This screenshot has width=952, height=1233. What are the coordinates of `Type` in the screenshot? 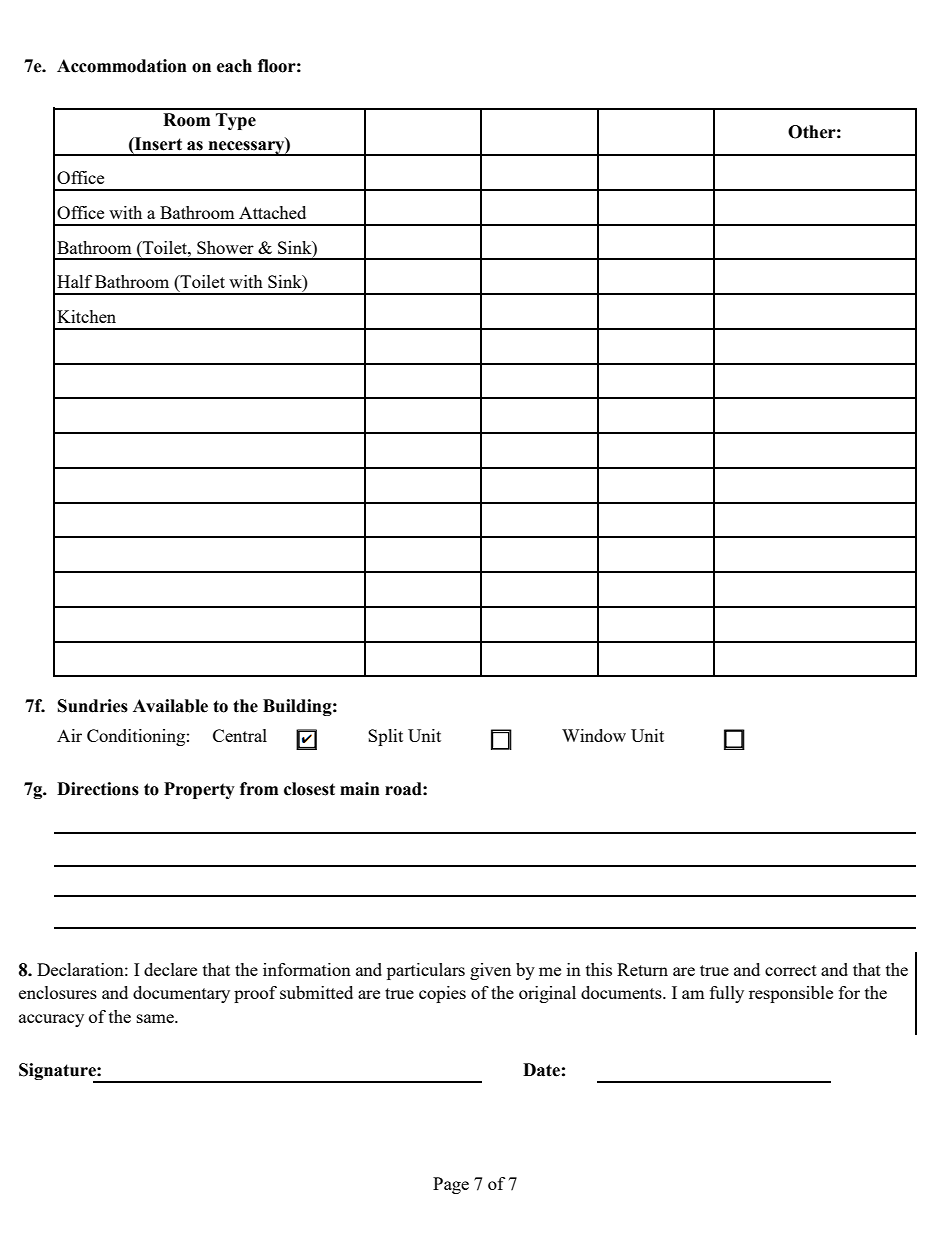 It's located at (236, 121).
